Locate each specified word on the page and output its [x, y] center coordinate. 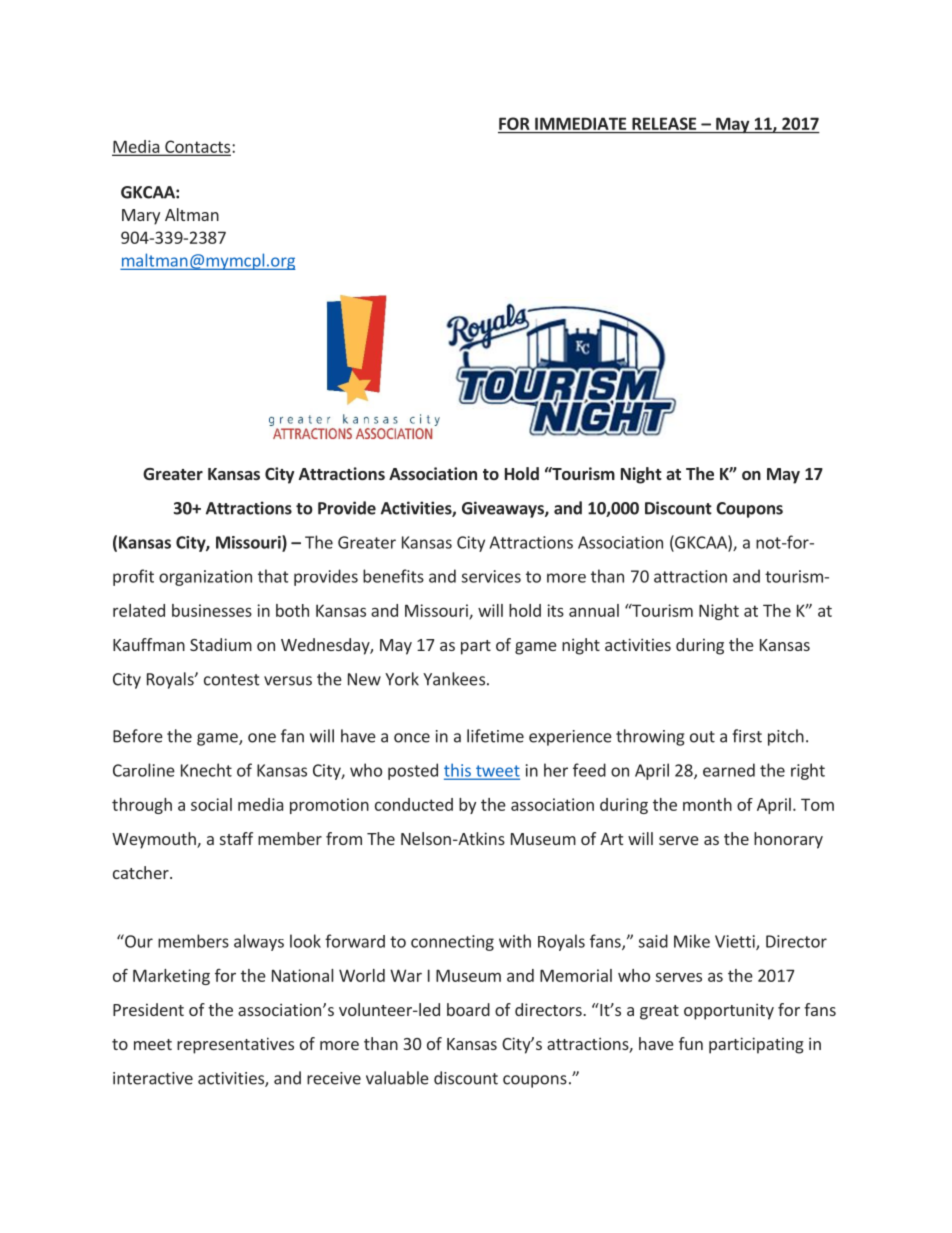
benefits [393, 576]
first [747, 736]
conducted [414, 804]
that [273, 576]
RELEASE [664, 123]
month [707, 804]
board [468, 1009]
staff [236, 838]
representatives [235, 1045]
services [491, 576]
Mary [141, 217]
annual [594, 610]
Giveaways [504, 509]
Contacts [198, 147]
